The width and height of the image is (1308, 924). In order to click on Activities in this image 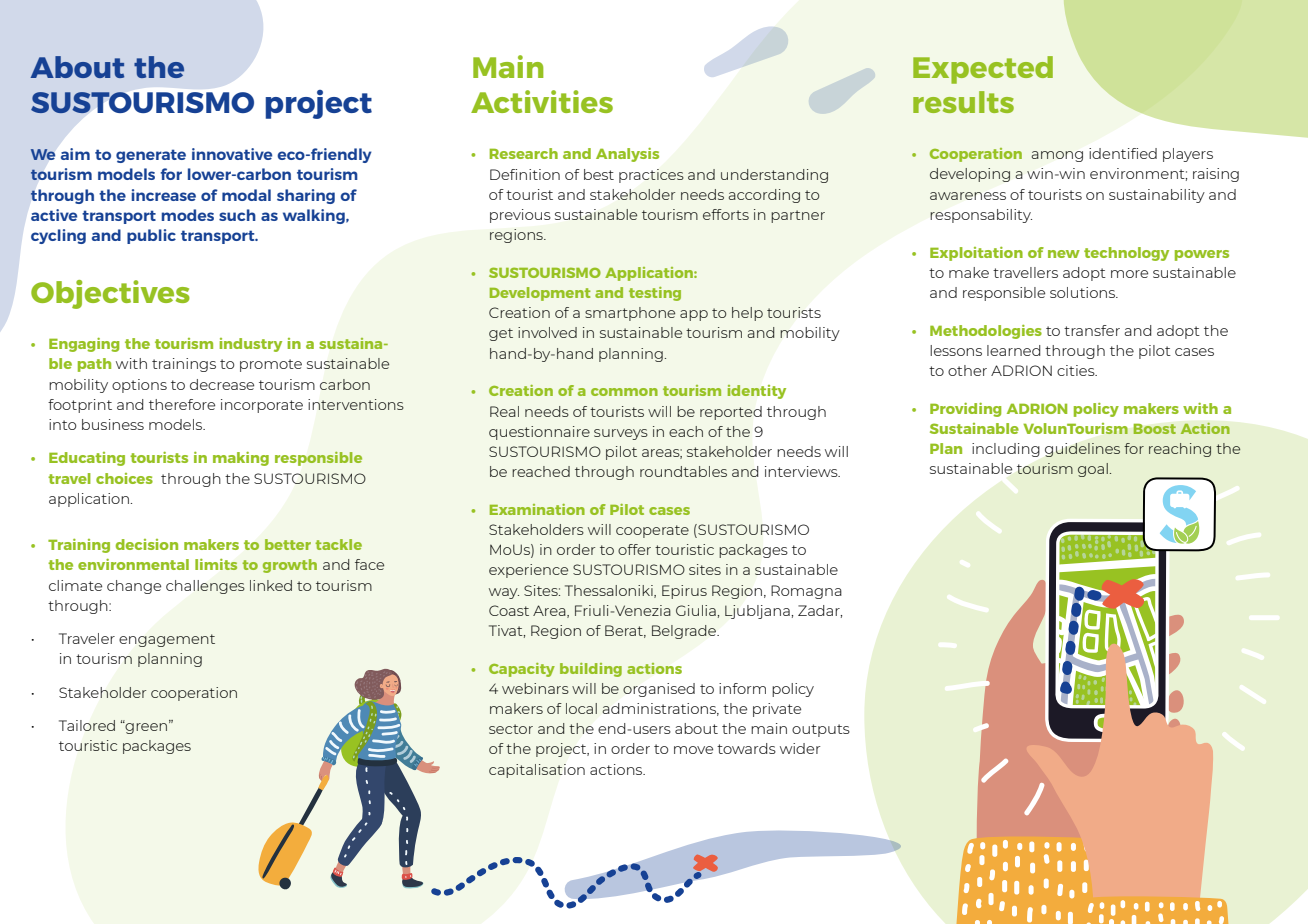, I will do `click(542, 101)`.
